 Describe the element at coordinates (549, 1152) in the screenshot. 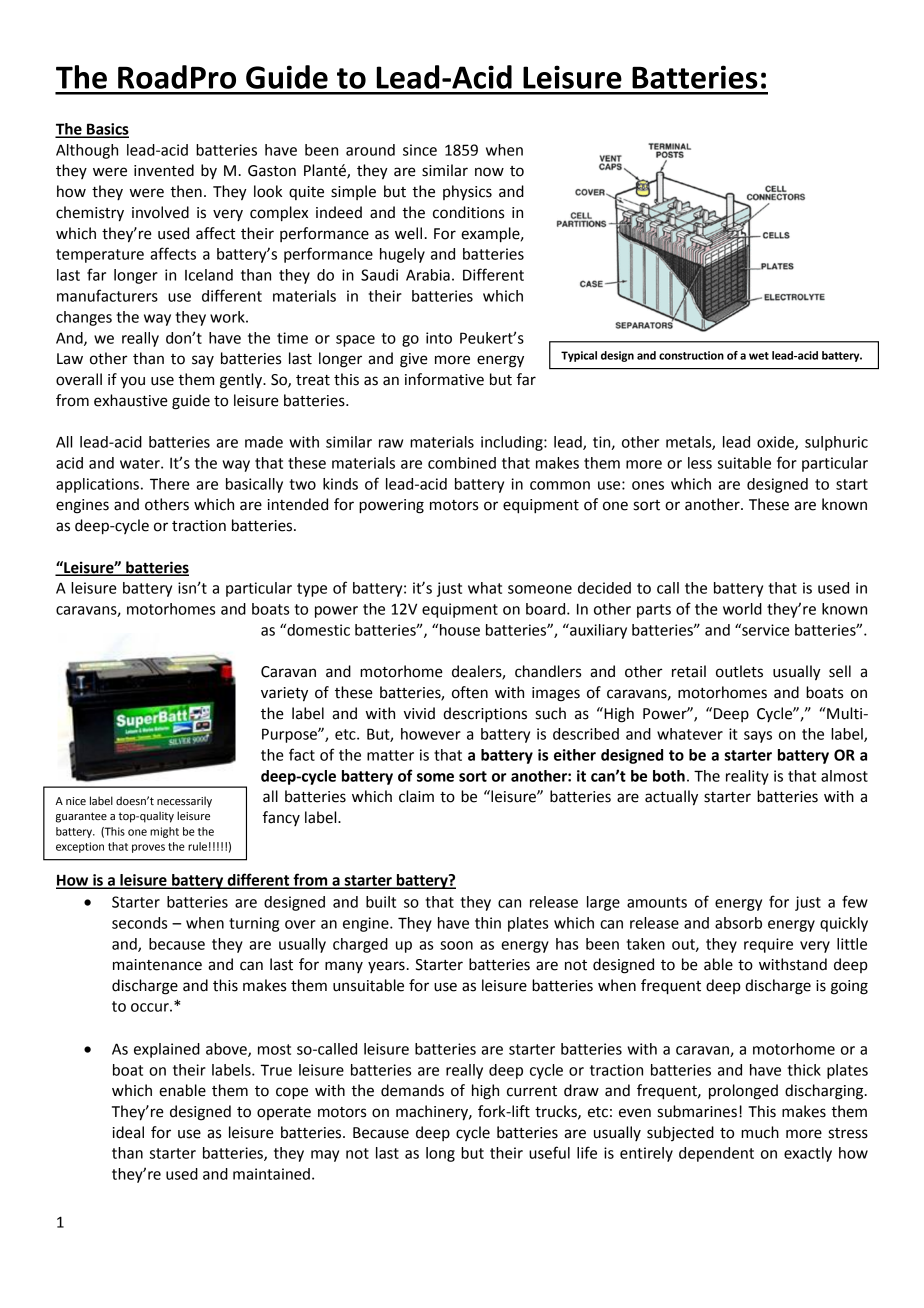

I see `useful` at that location.
